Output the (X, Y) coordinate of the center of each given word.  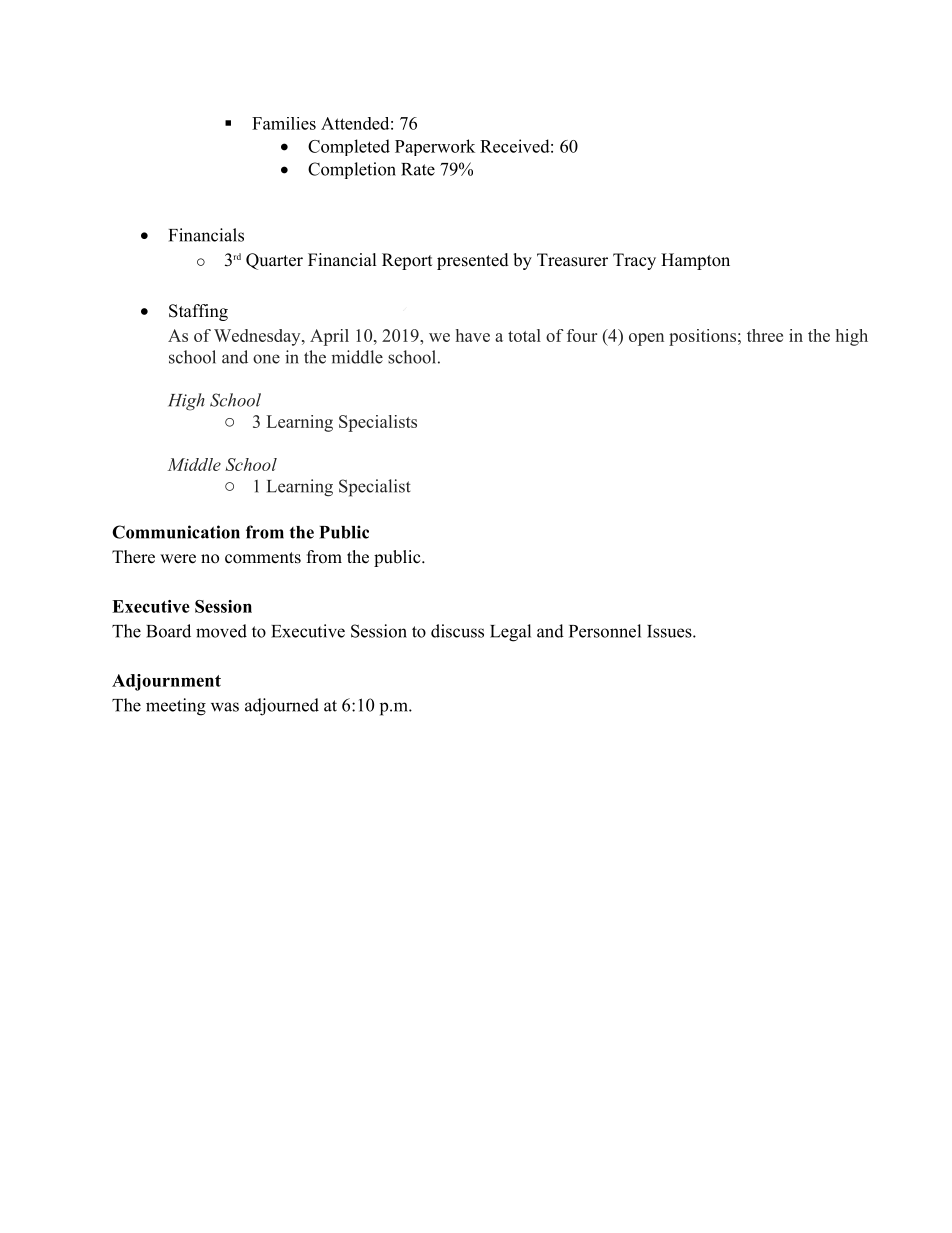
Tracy (634, 261)
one (266, 359)
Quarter (274, 261)
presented (473, 261)
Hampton (695, 261)
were (178, 559)
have (473, 335)
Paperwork (435, 147)
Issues (669, 631)
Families (284, 123)
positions (702, 337)
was (225, 707)
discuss (457, 631)
